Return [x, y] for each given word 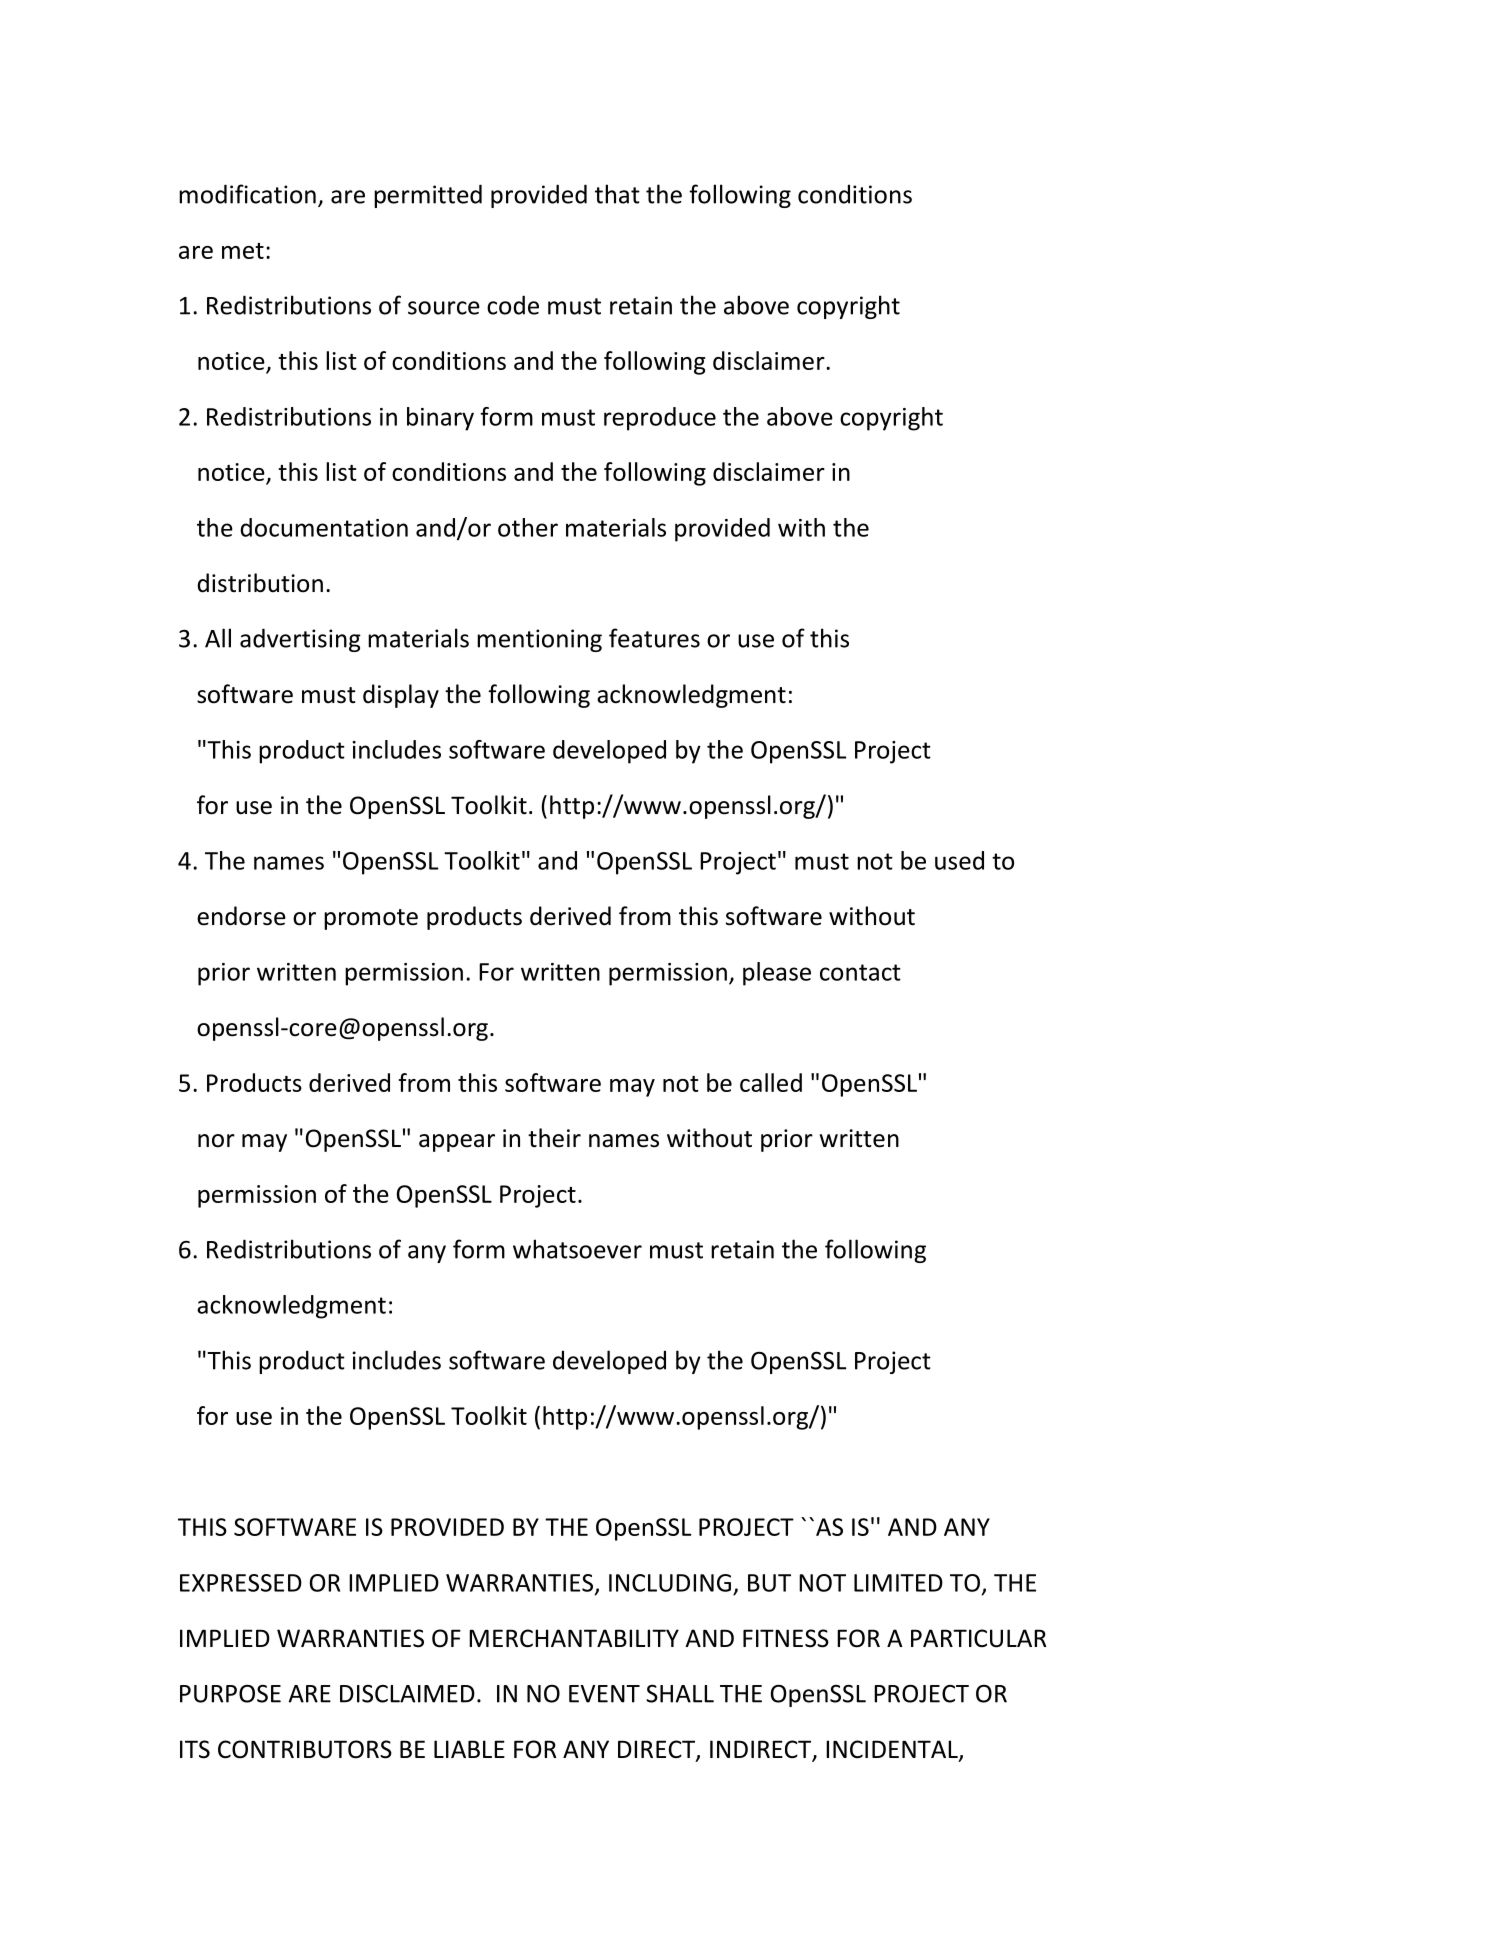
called [771, 1082]
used [959, 860]
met [243, 251]
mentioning [539, 640]
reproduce [660, 419]
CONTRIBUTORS [305, 1749]
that [617, 194]
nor [216, 1141]
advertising [300, 640]
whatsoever [577, 1249]
